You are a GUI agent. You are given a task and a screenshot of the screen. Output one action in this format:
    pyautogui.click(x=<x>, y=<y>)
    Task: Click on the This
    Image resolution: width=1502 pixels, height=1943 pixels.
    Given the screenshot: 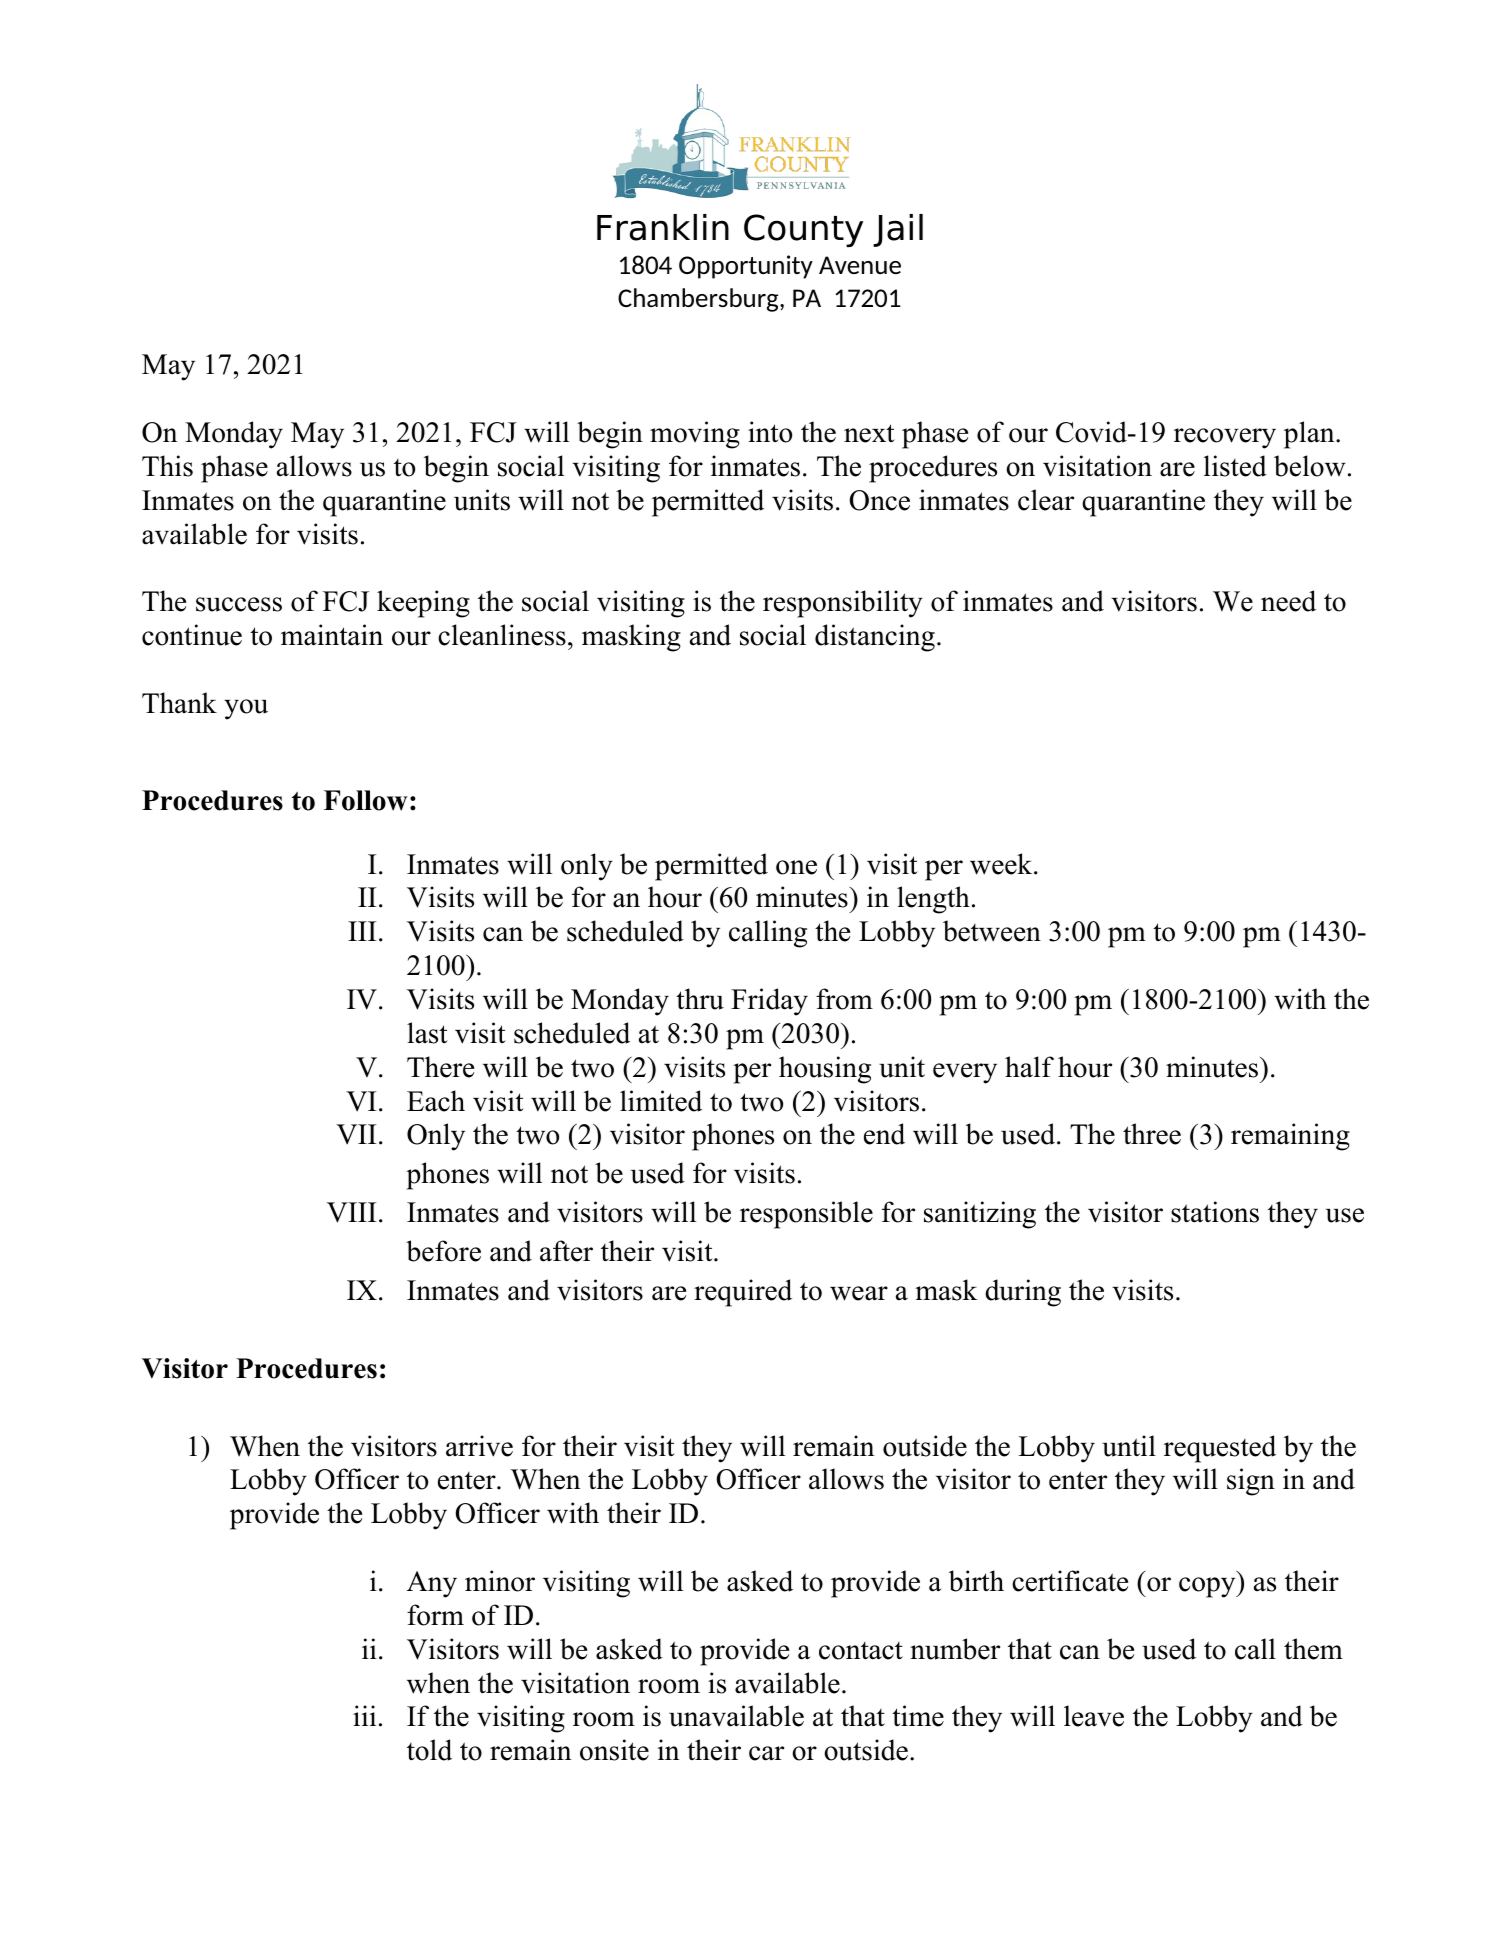 What is the action you would take?
    pyautogui.click(x=167, y=466)
